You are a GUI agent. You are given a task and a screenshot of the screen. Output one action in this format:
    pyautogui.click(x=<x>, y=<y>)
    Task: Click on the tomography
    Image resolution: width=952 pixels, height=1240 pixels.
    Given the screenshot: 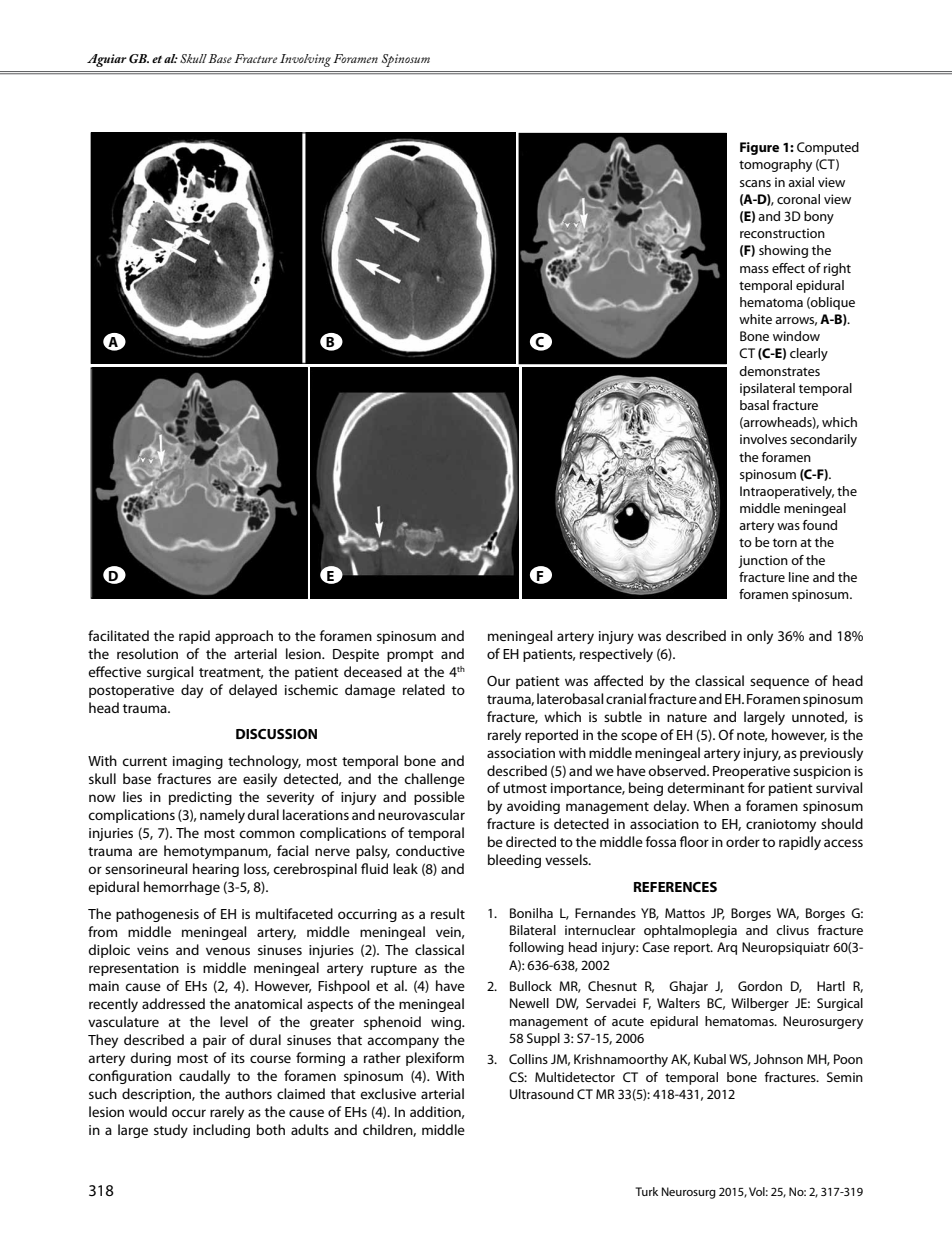 What is the action you would take?
    pyautogui.click(x=775, y=165)
